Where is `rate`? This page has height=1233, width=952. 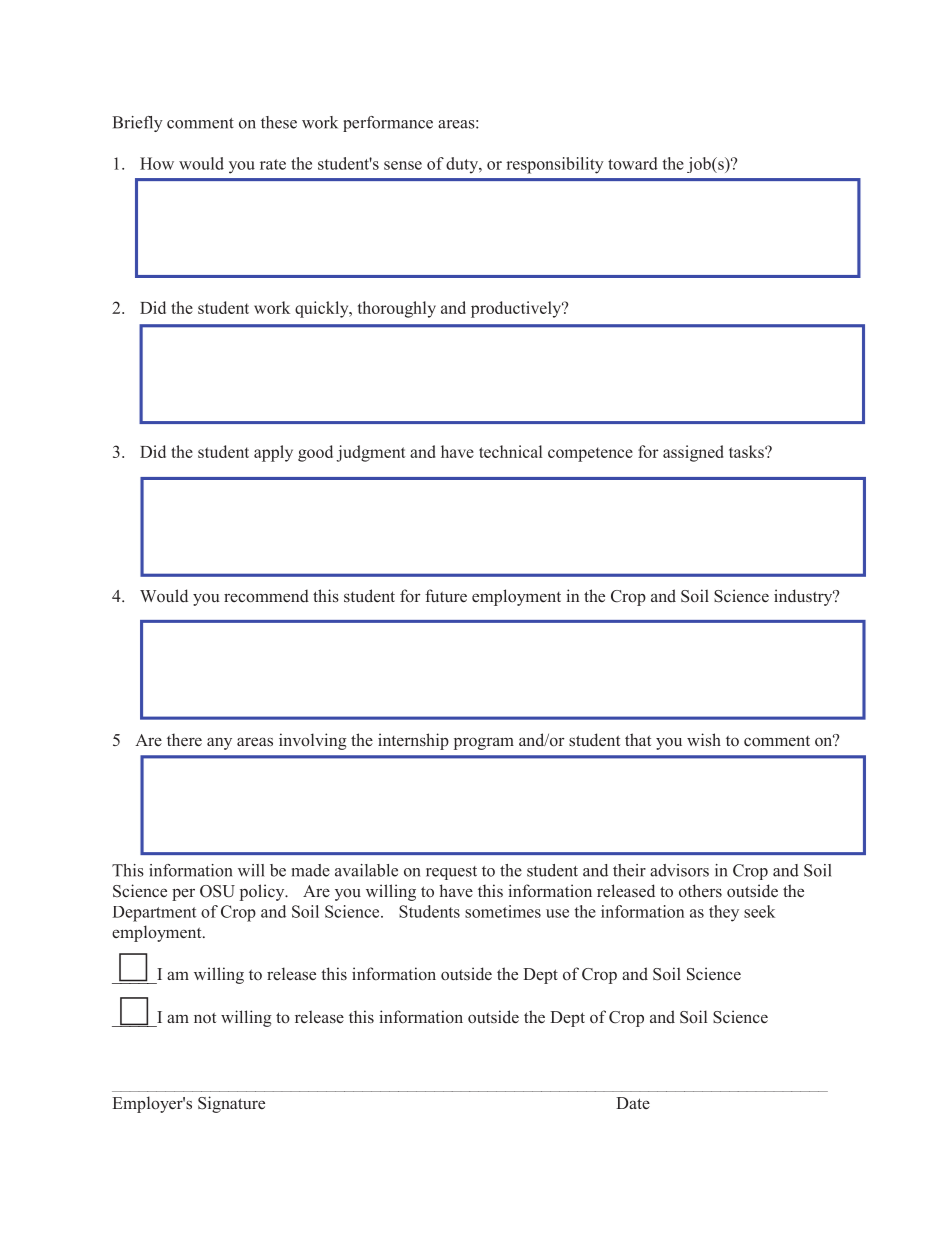 rate is located at coordinates (273, 164).
